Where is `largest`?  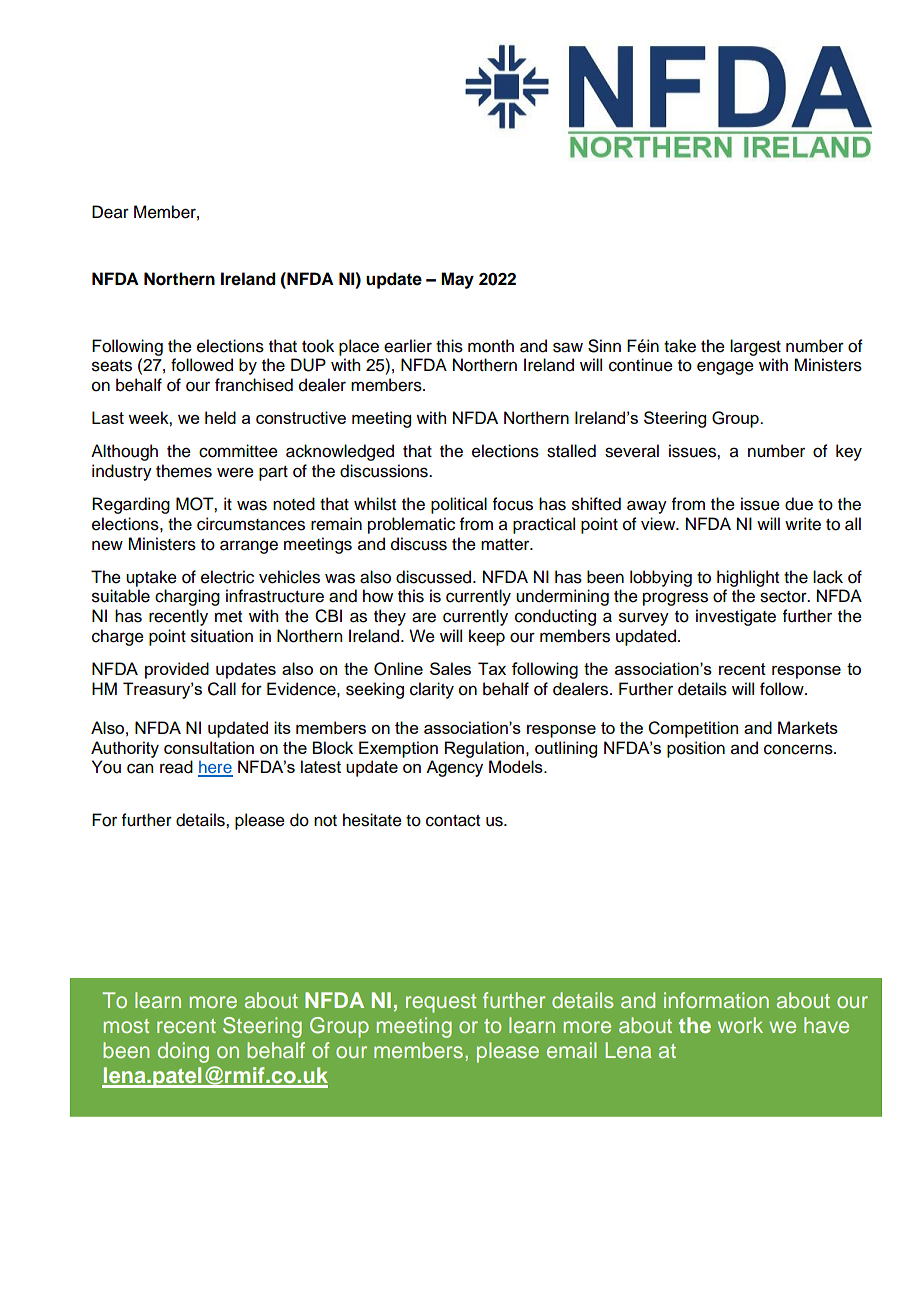
largest is located at coordinates (755, 347).
